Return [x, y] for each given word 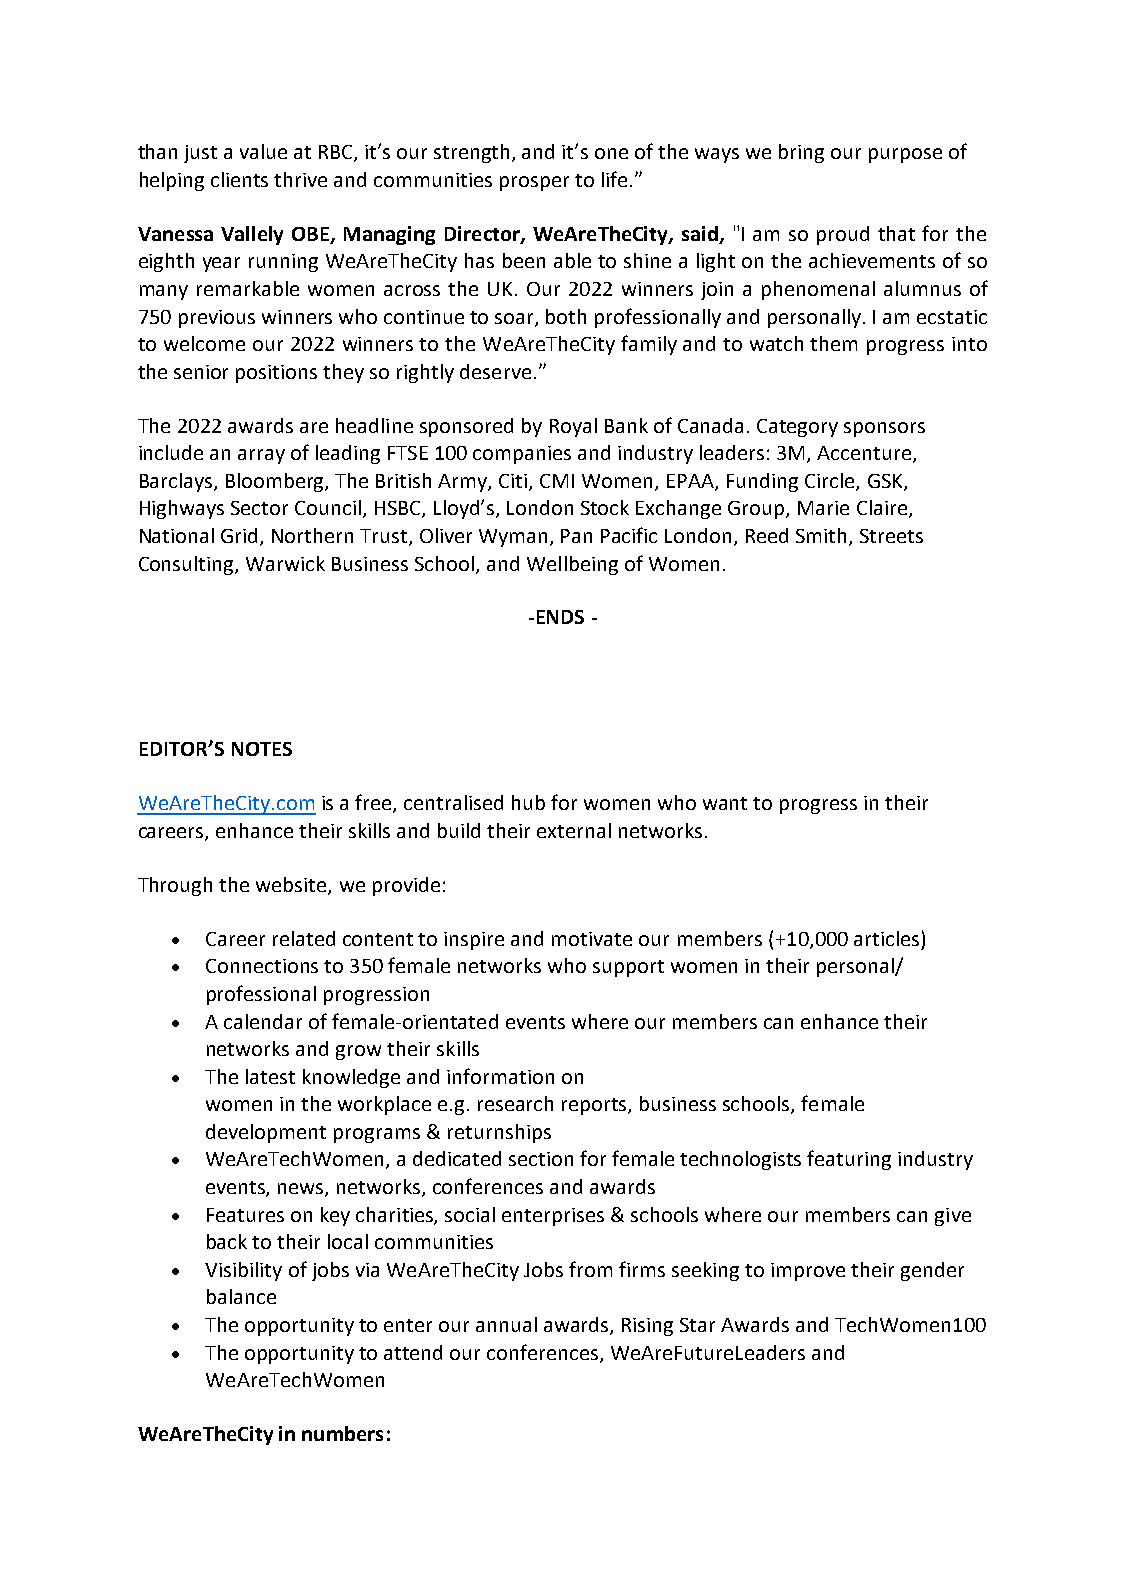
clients [239, 179]
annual [506, 1324]
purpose [905, 155]
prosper [534, 183]
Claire [882, 507]
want [725, 803]
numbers [342, 1433]
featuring [849, 1160]
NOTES [262, 749]
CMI [557, 481]
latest [270, 1076]
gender [932, 1271]
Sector [259, 508]
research [515, 1103]
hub [528, 802]
